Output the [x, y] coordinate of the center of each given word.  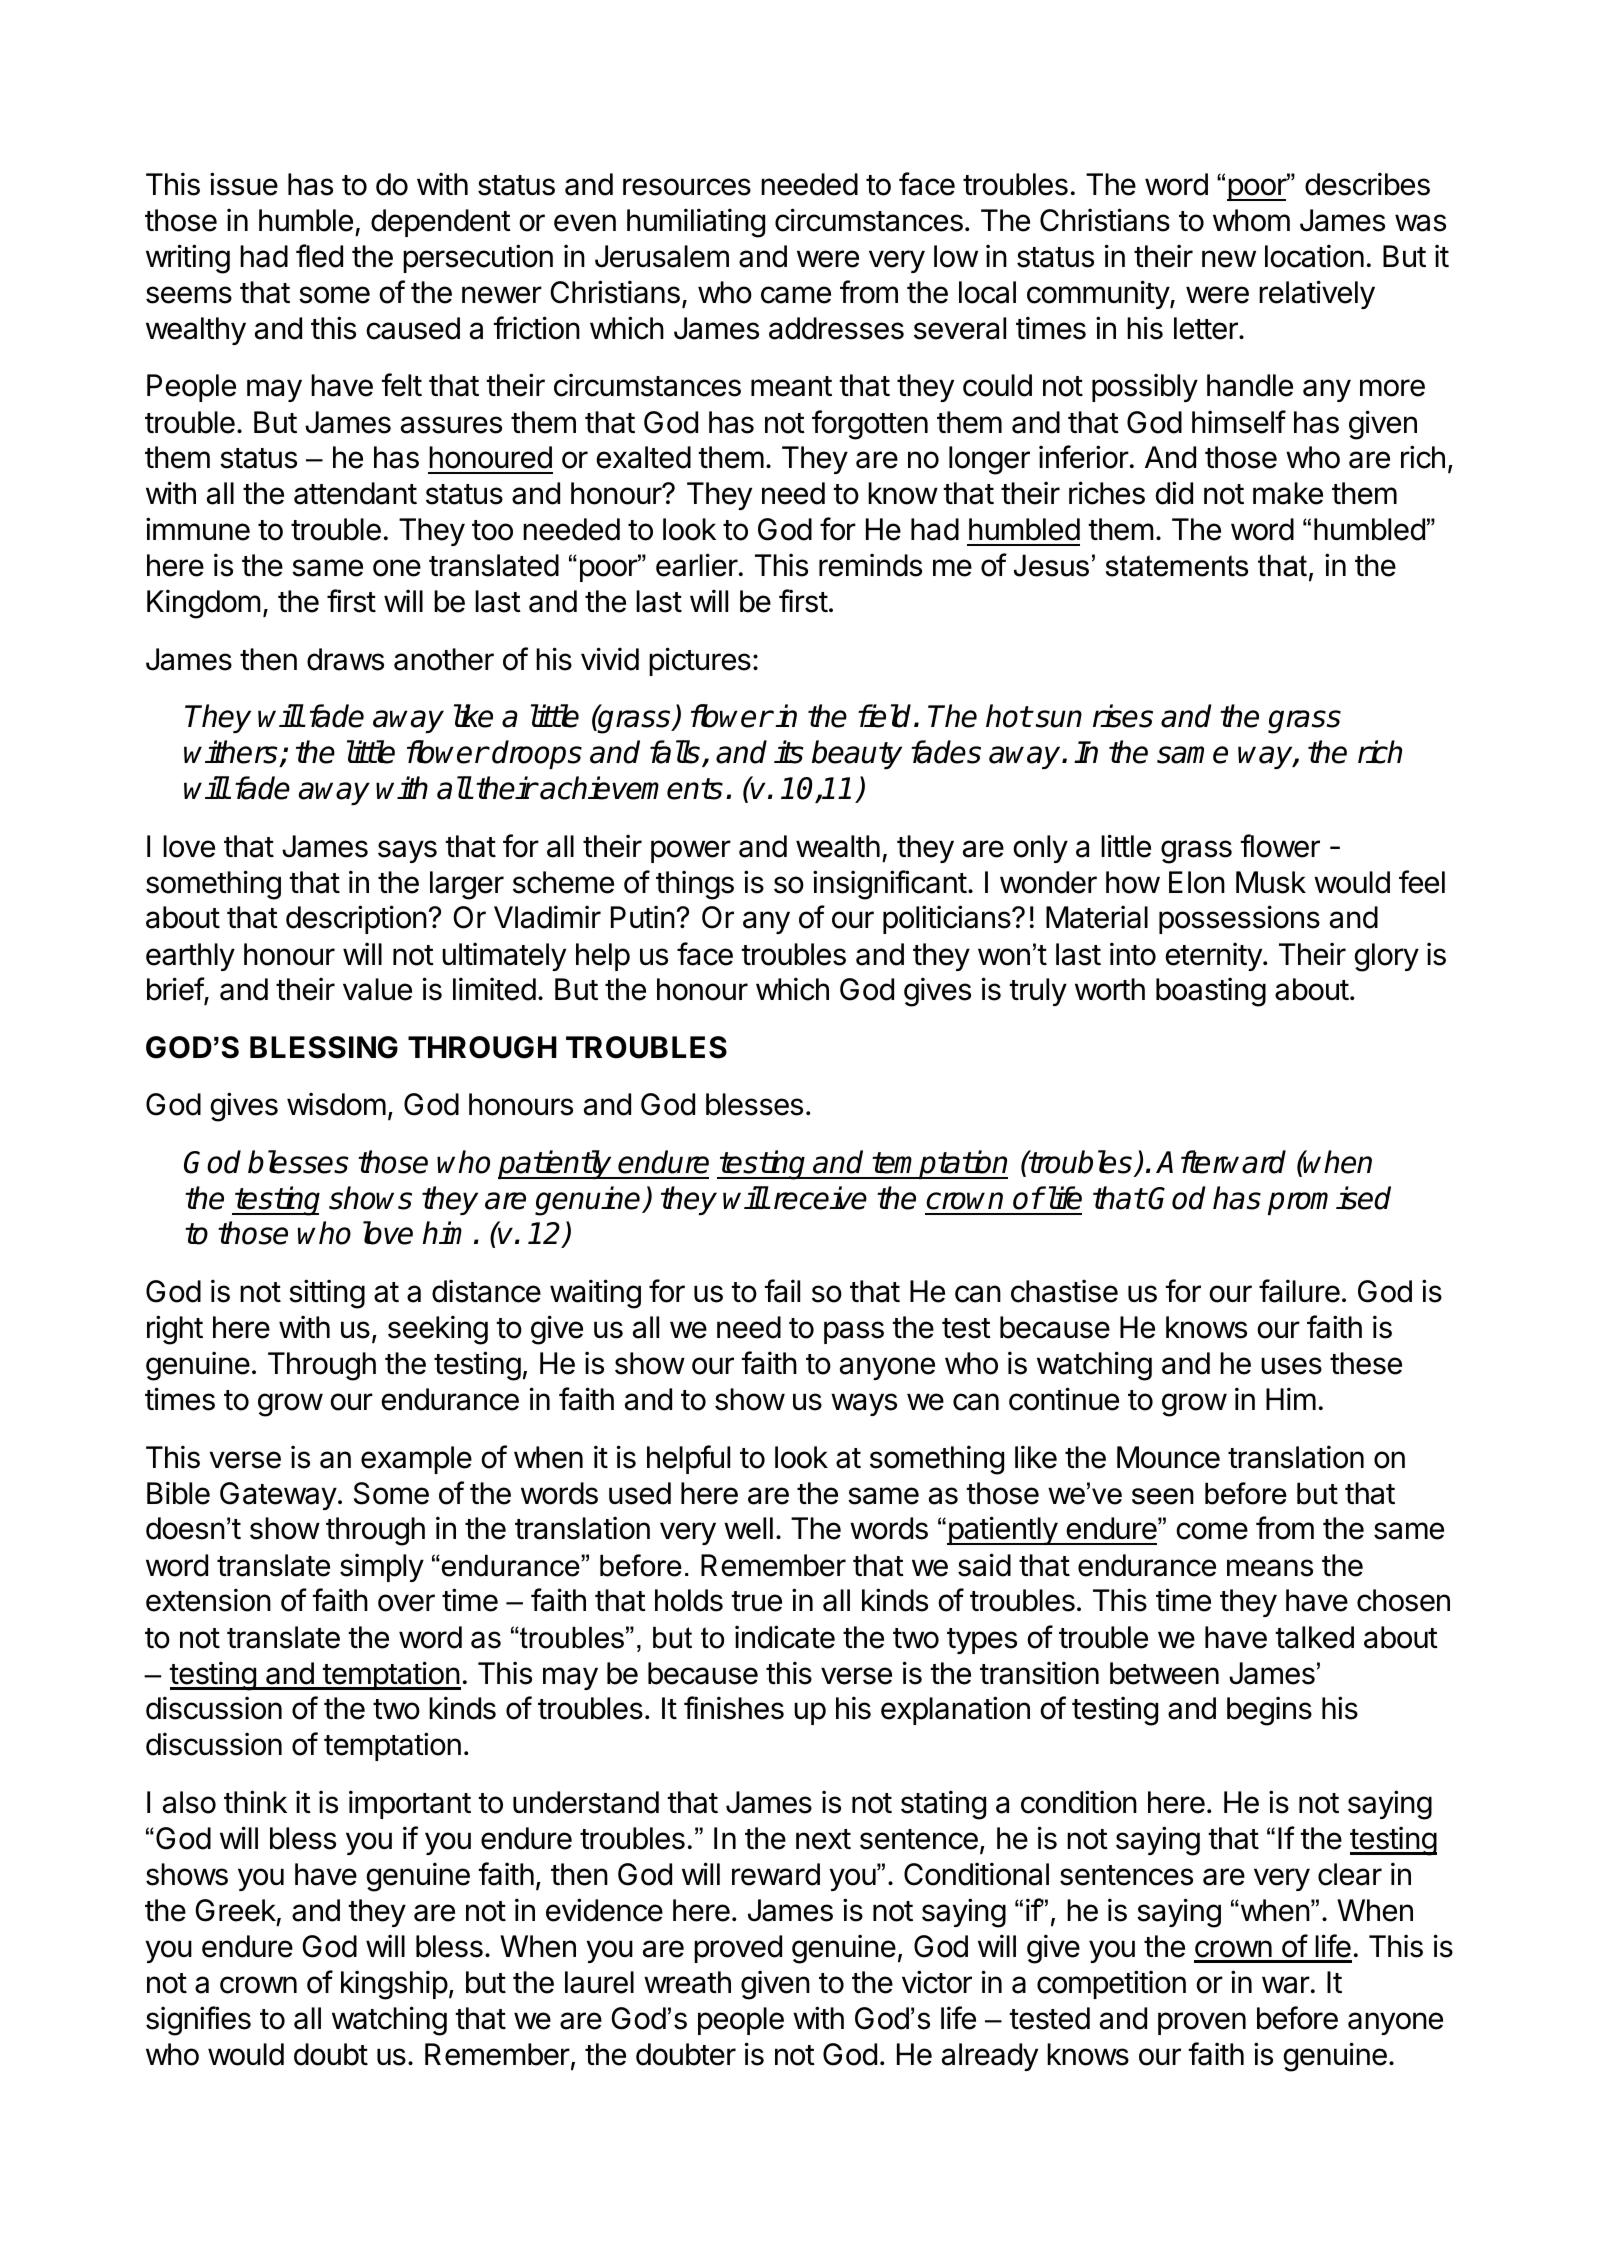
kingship [394, 1985]
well [748, 1528]
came [796, 295]
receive [820, 1198]
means [1270, 1568]
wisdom [336, 1104]
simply [382, 1567]
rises [1123, 716]
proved [738, 1949]
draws [345, 659]
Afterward [1221, 1162]
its [789, 752]
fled [319, 256]
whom [1251, 220]
